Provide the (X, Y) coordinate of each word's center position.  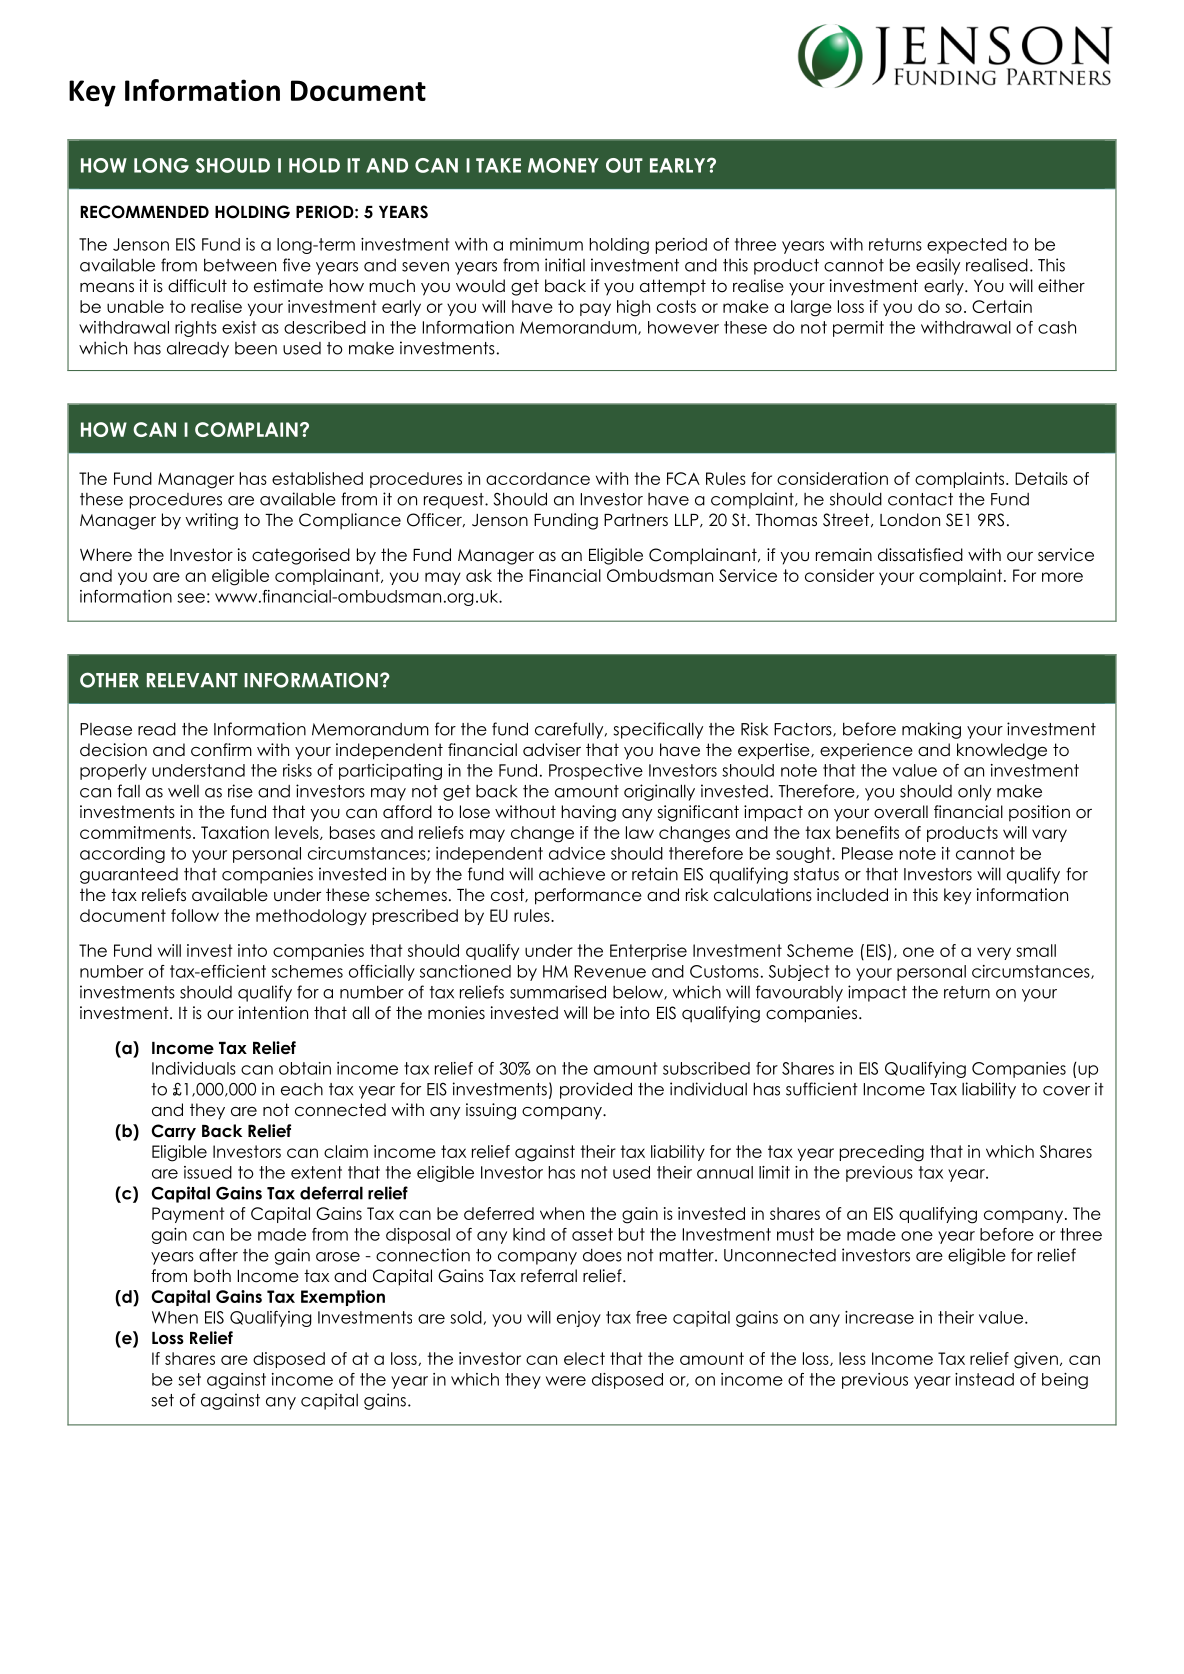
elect (584, 1358)
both (212, 1276)
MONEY (563, 165)
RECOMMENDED (144, 212)
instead (984, 1379)
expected (967, 246)
